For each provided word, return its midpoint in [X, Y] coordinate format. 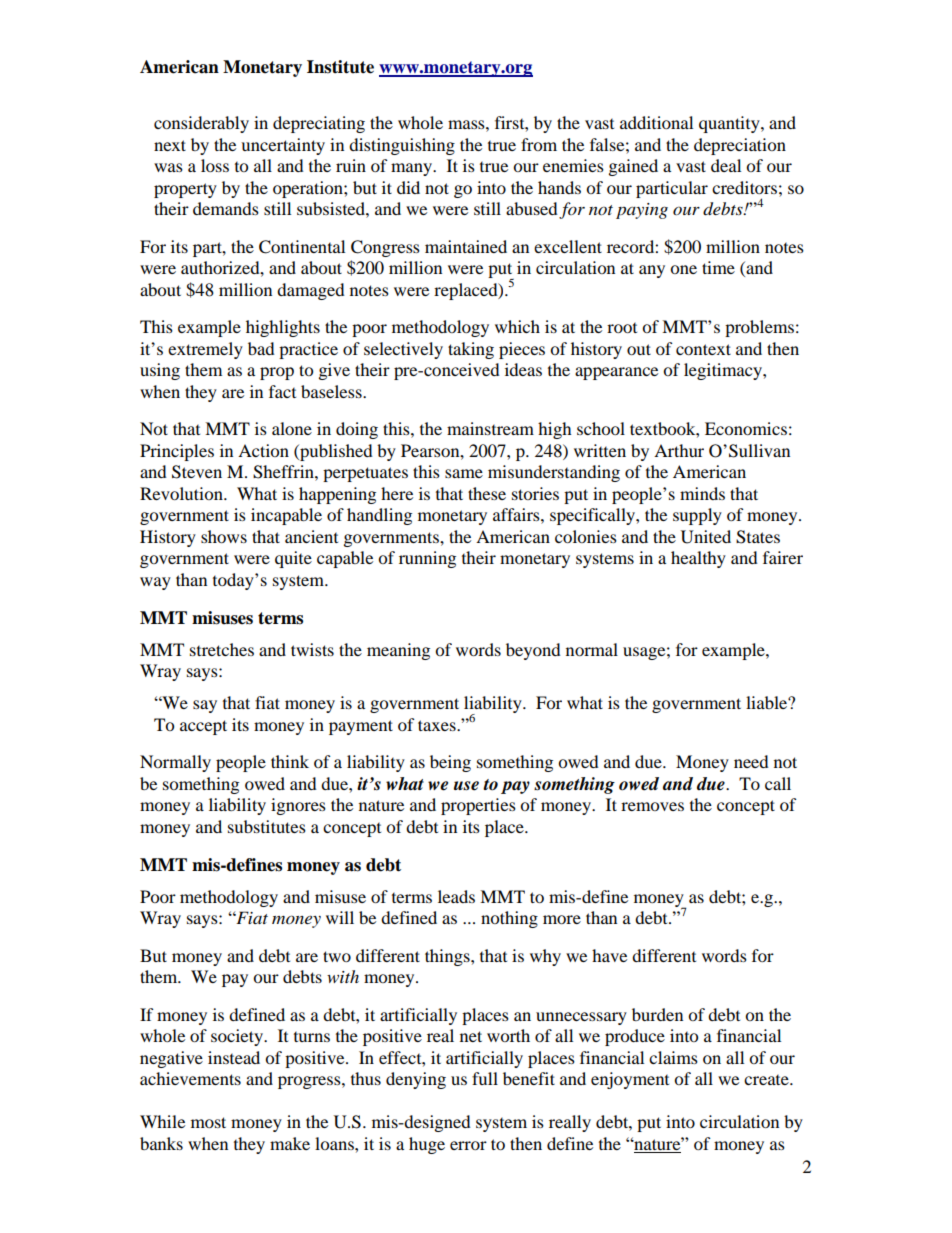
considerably [201, 124]
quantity [730, 124]
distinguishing [402, 146]
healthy [698, 559]
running [427, 559]
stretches [222, 649]
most [208, 1122]
